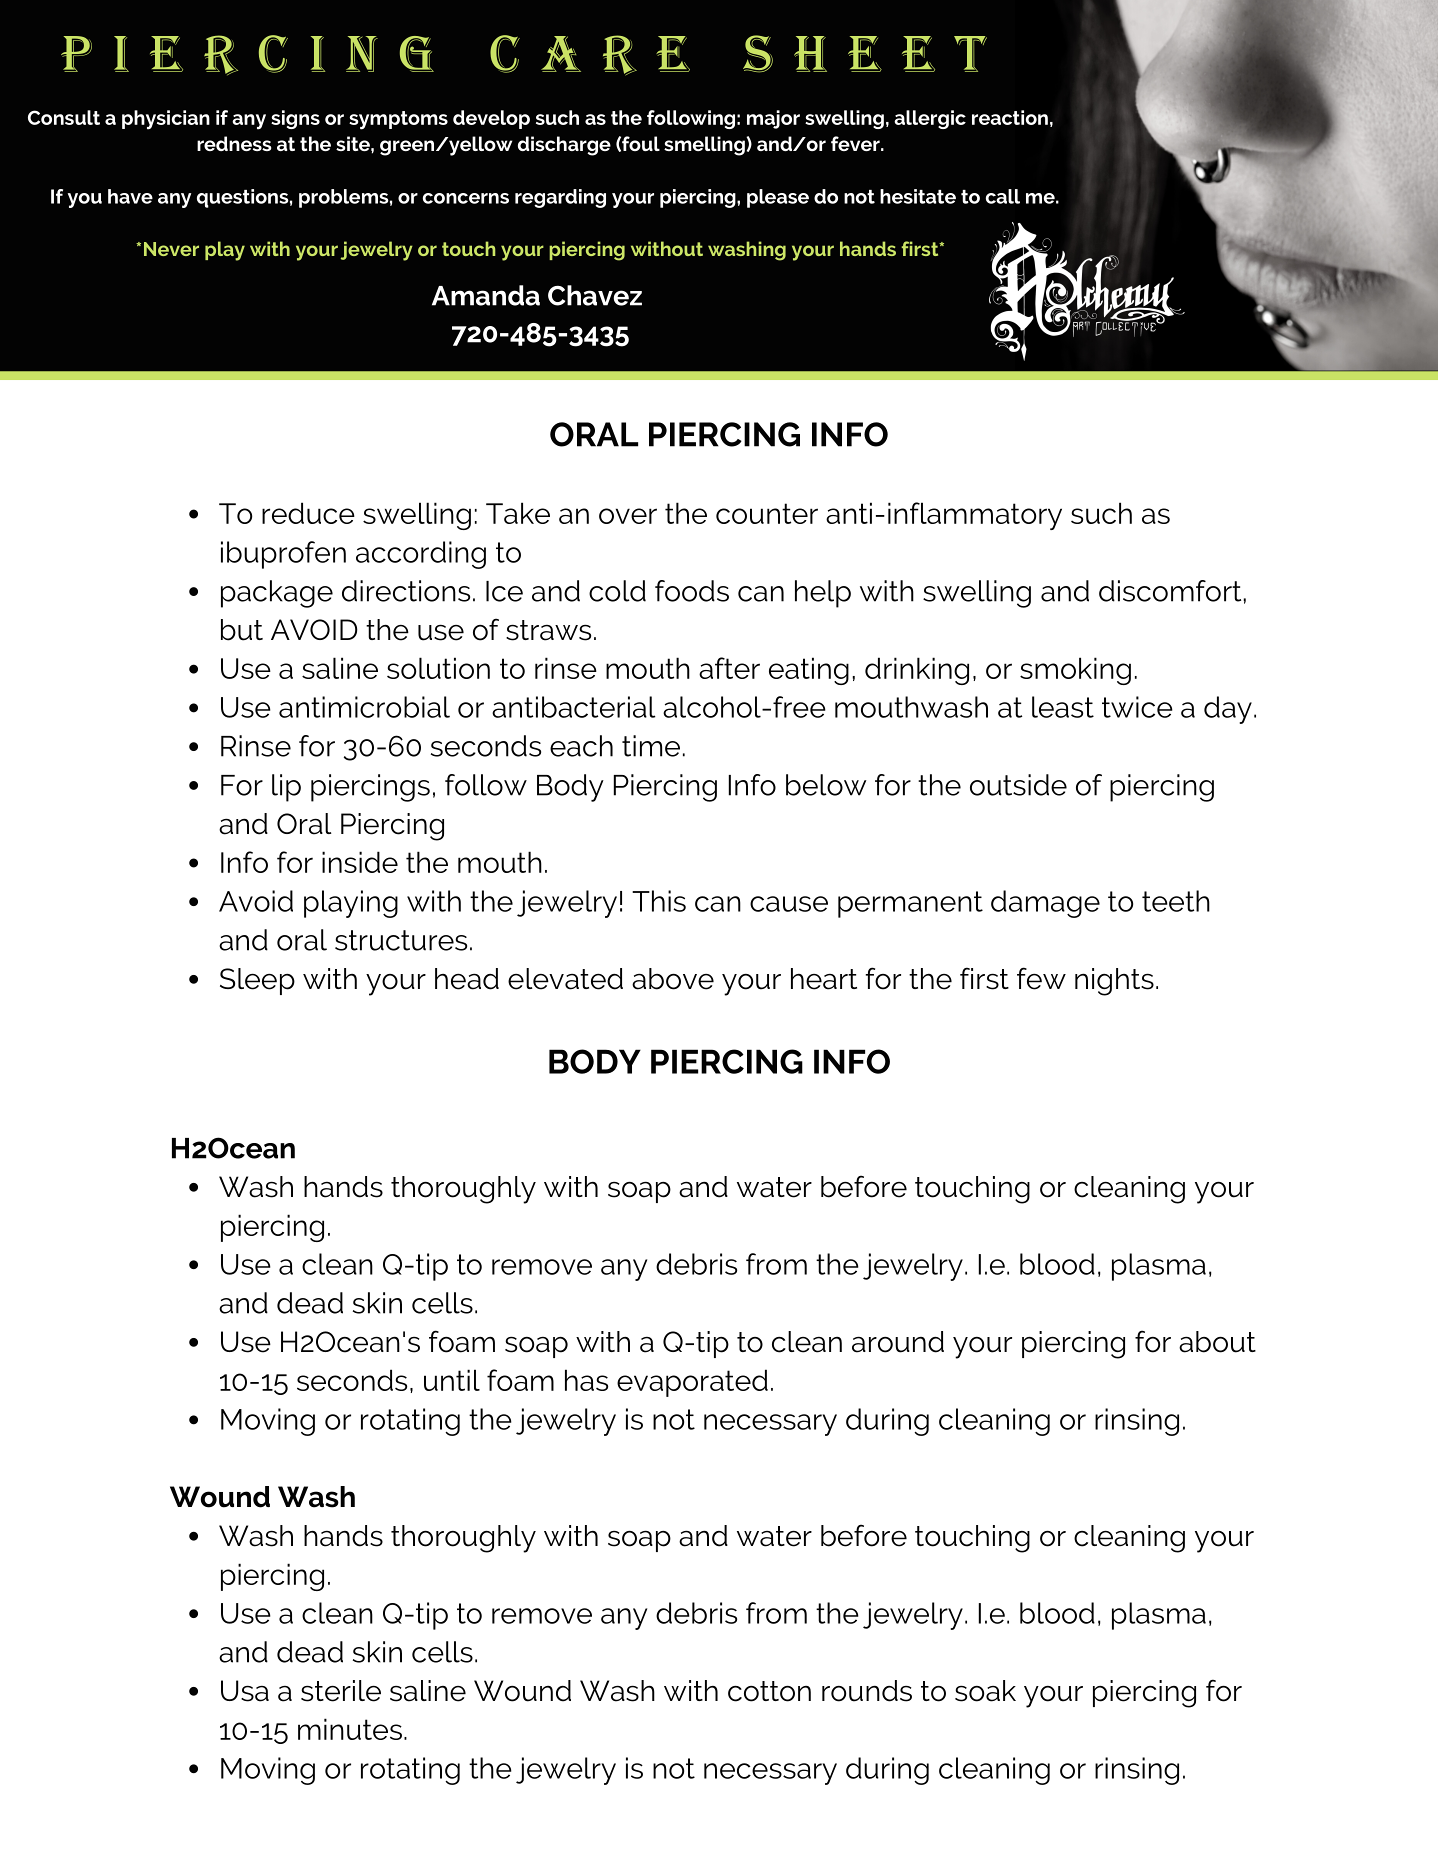 The image size is (1438, 1861). I want to click on about, so click(1217, 1342).
